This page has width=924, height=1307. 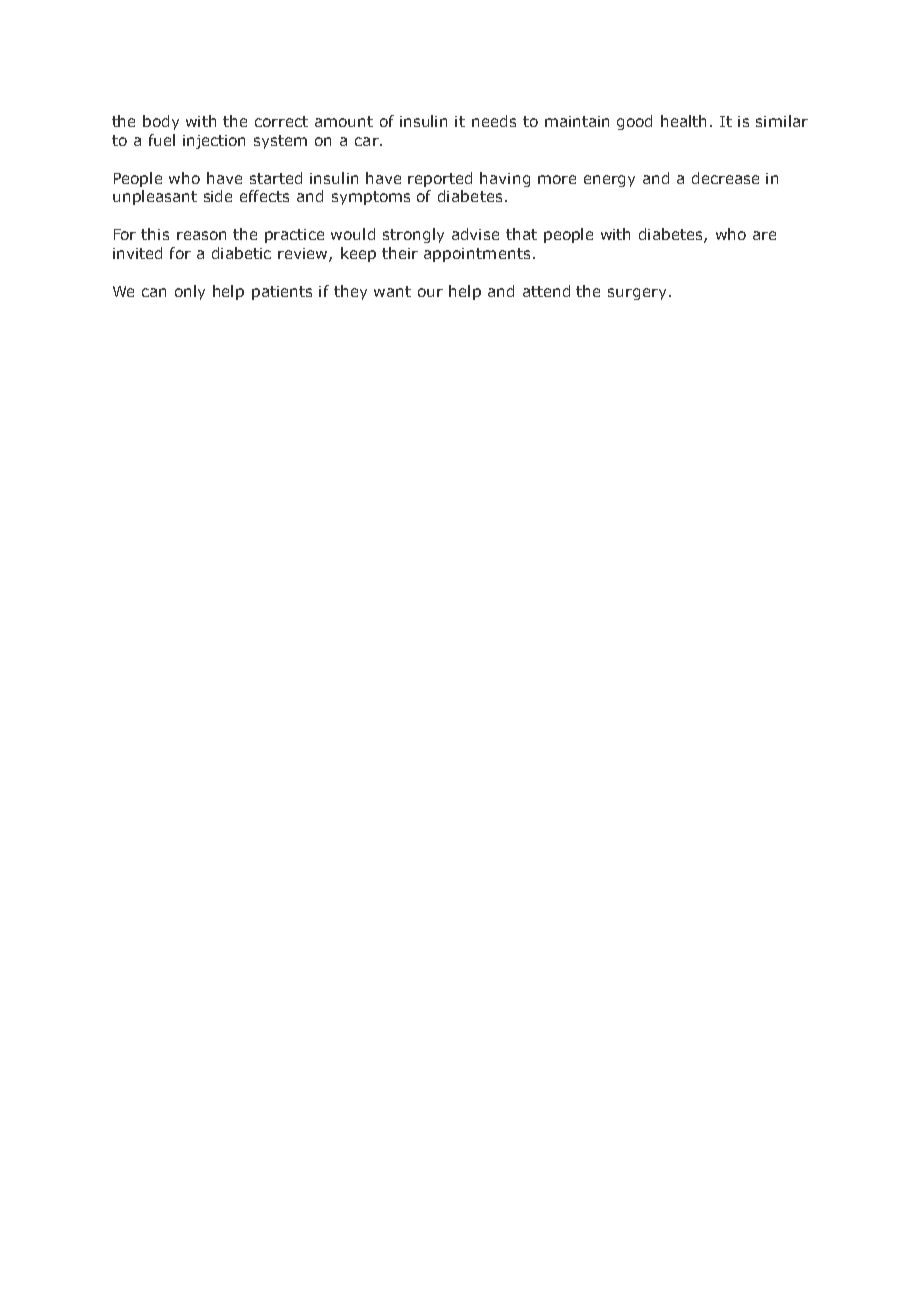 What do you see at coordinates (430, 292) in the page?
I see `our` at bounding box center [430, 292].
